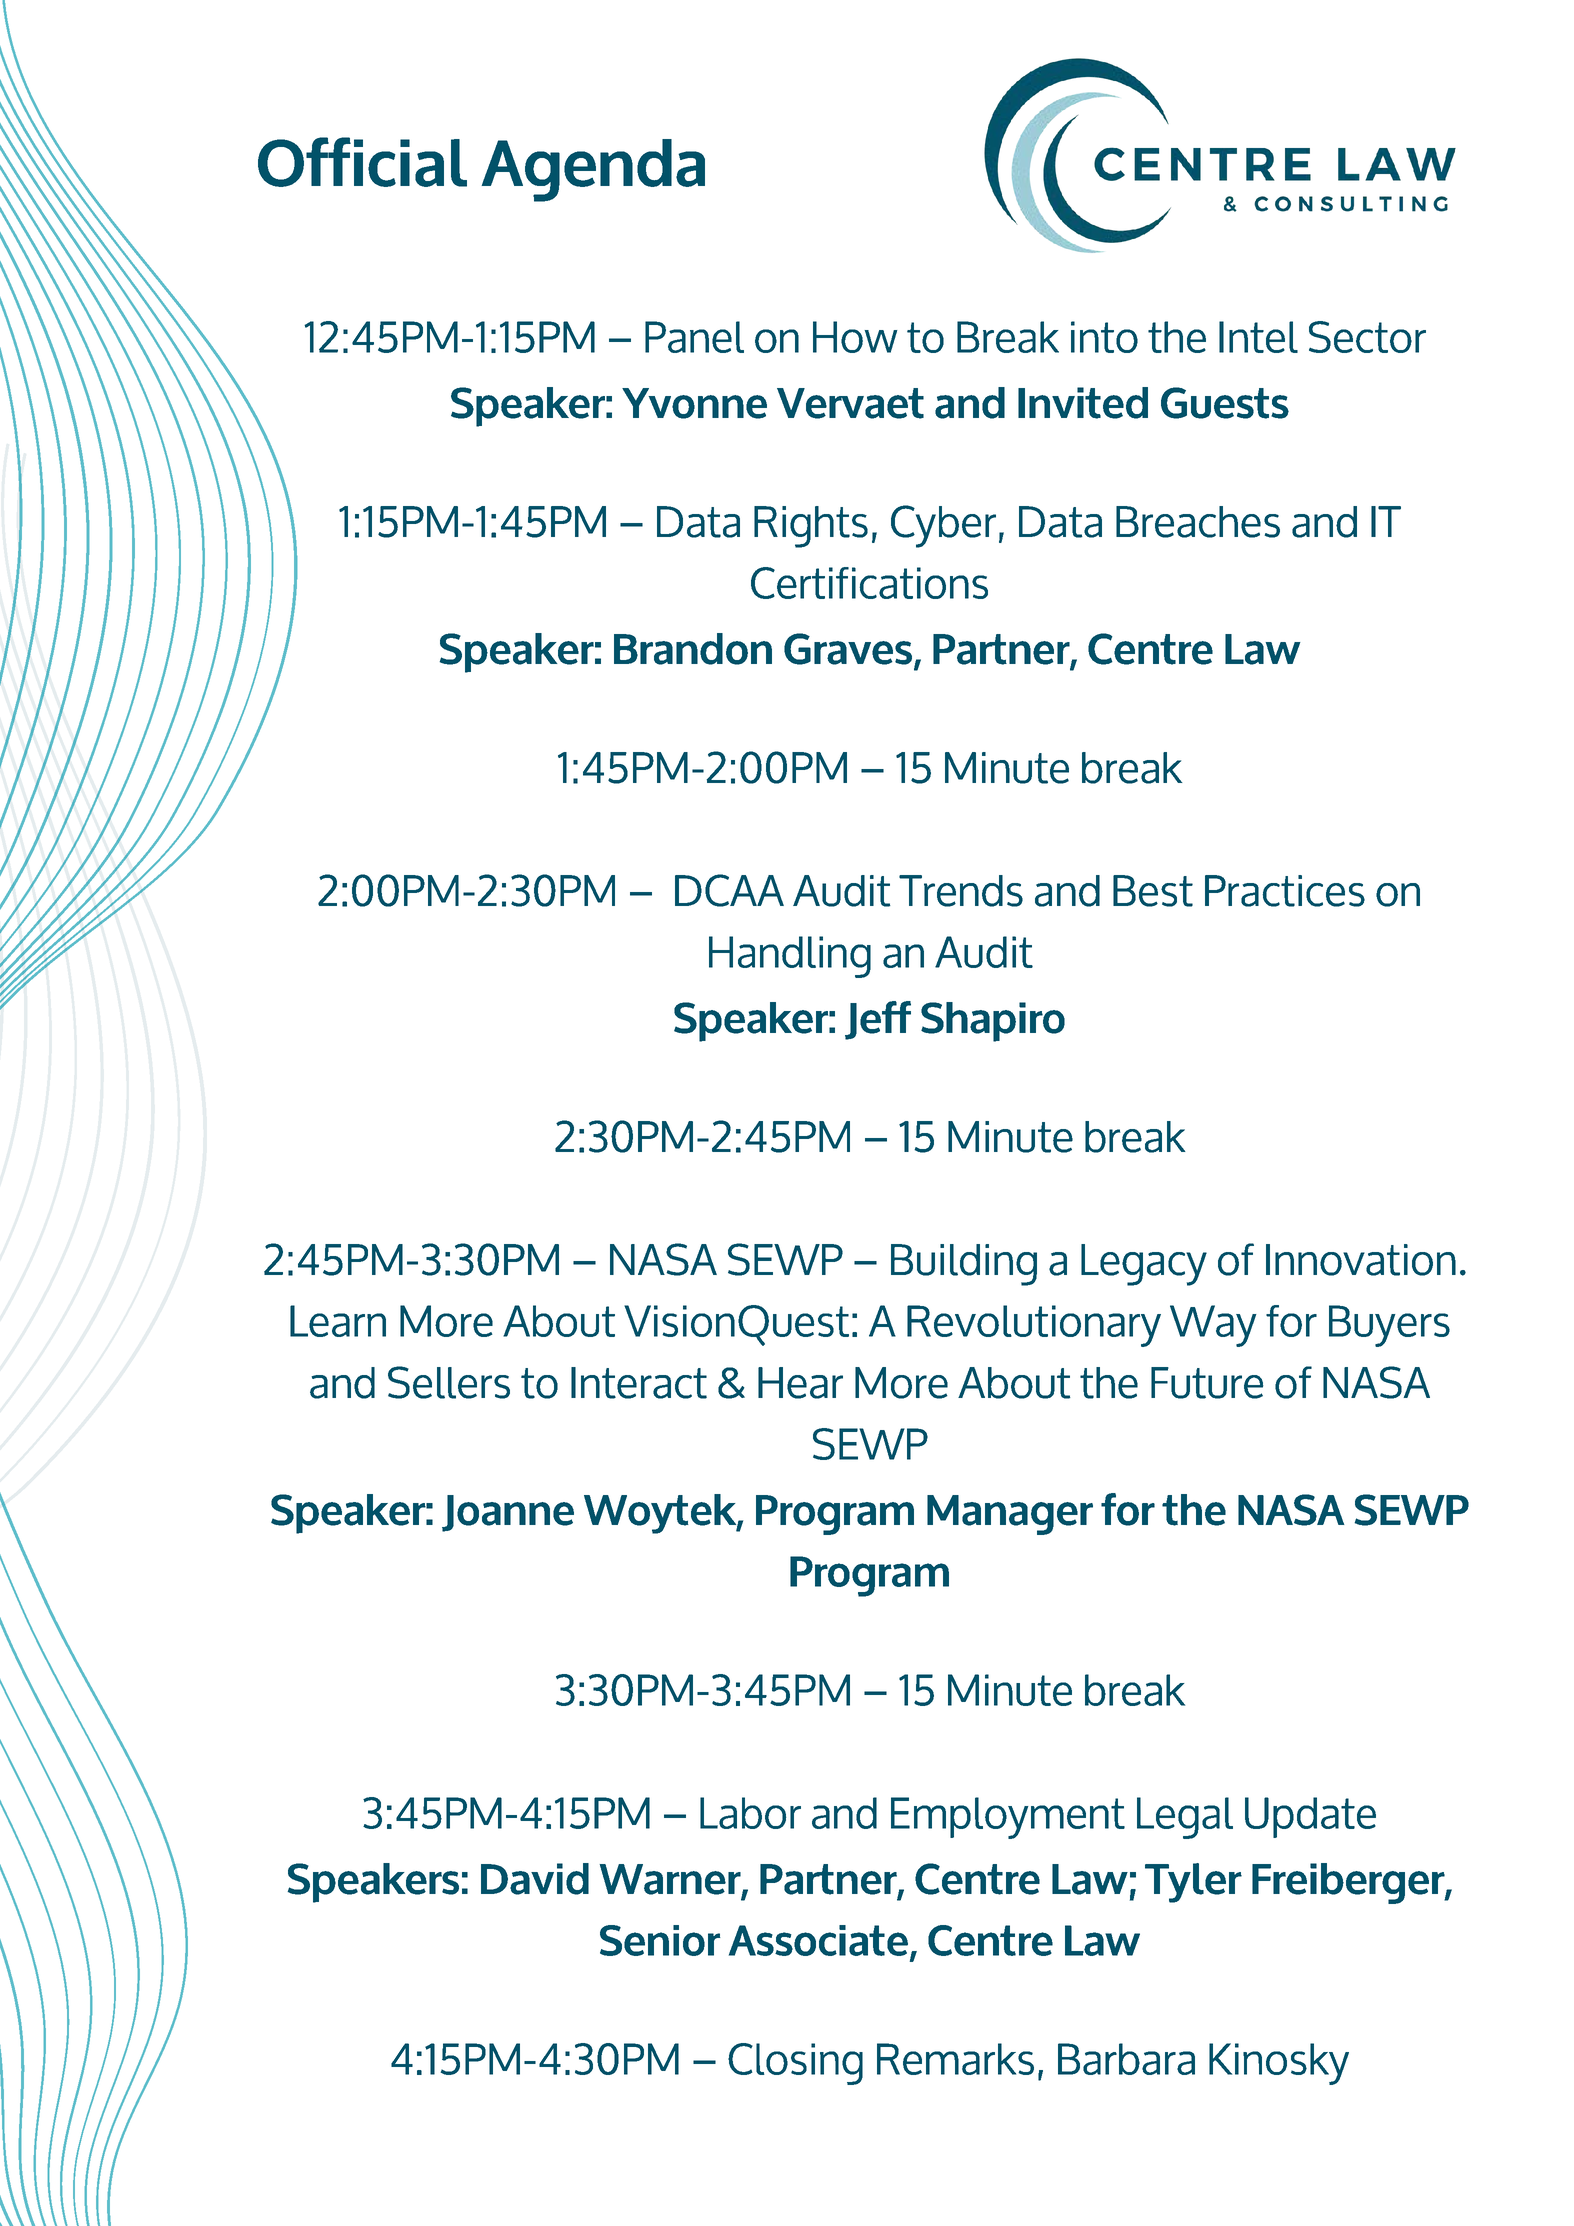  I want to click on Practices, so click(1285, 891).
